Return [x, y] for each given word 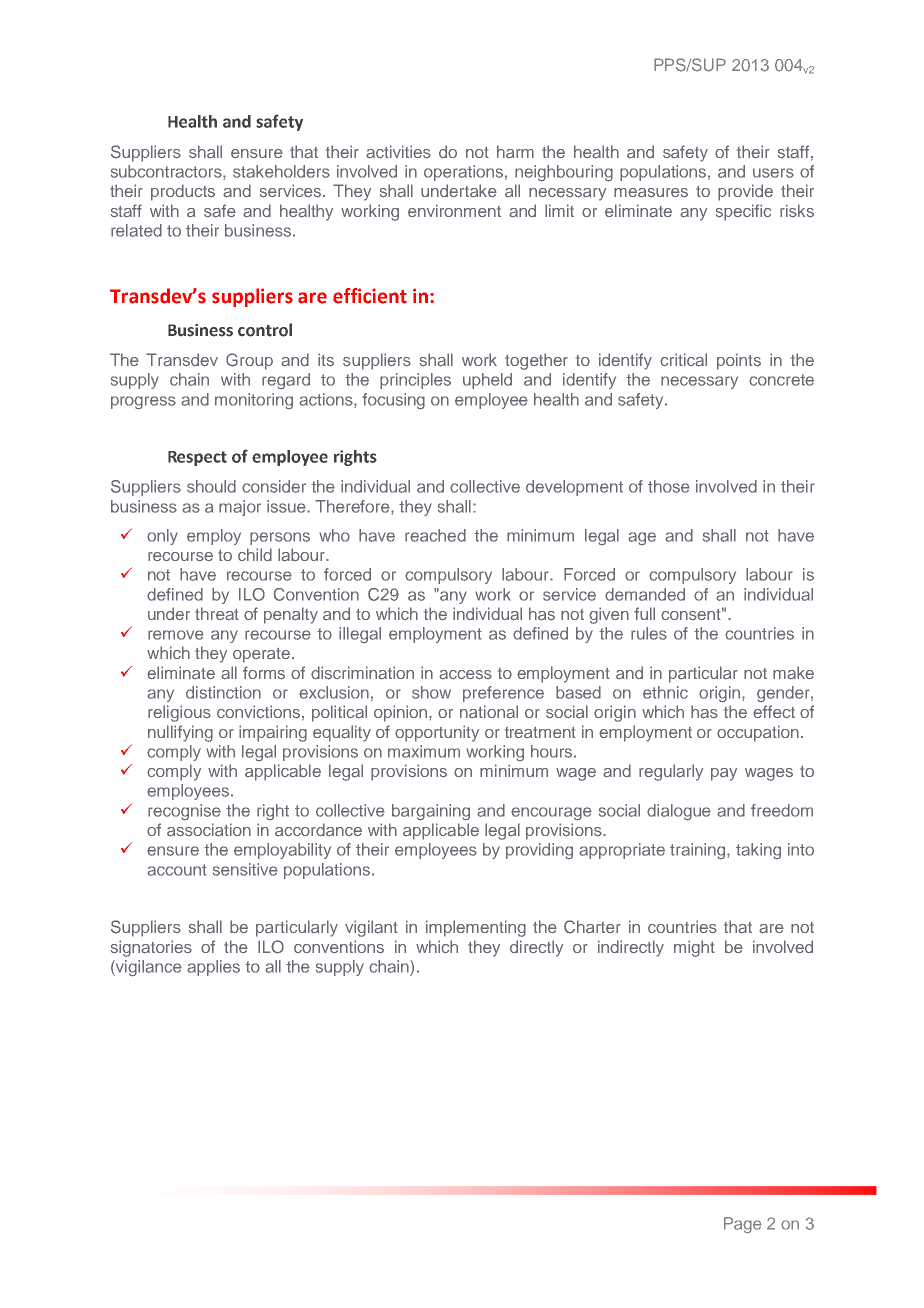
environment [454, 210]
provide [745, 192]
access [465, 675]
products [183, 192]
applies [213, 968]
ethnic [665, 692]
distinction [223, 692]
